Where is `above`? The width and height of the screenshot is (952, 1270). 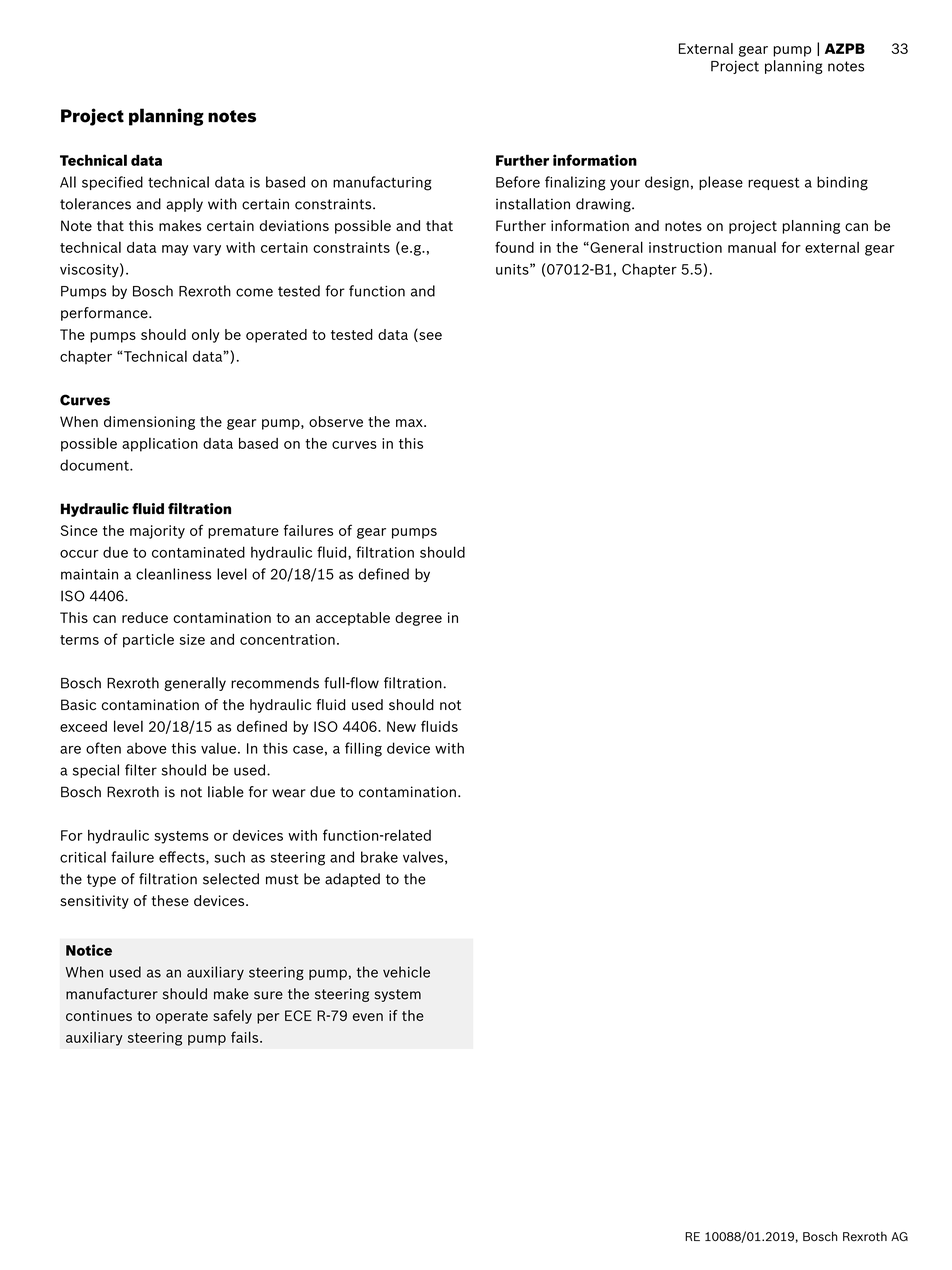
above is located at coordinates (146, 748).
